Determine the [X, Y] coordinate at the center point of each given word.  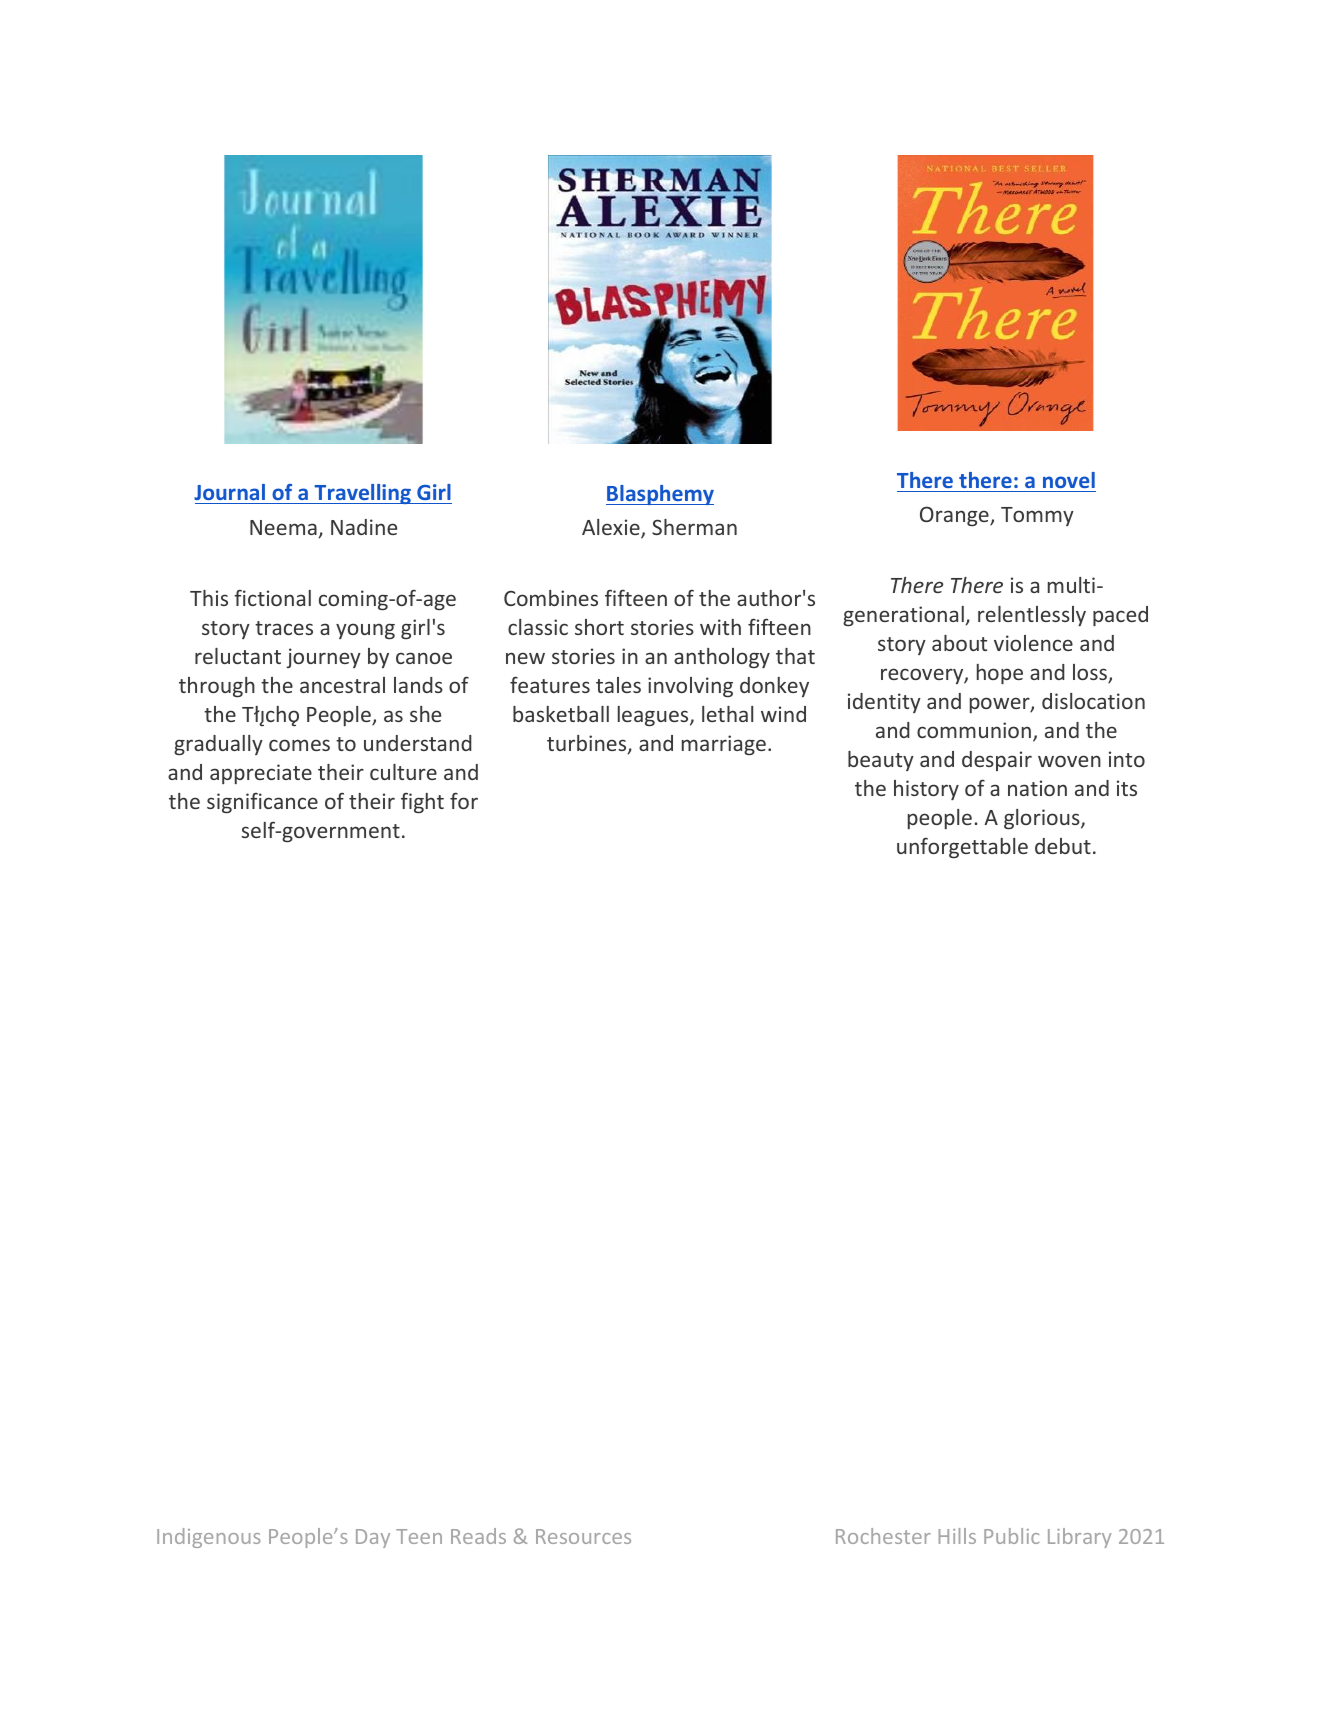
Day [373, 1538]
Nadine [364, 527]
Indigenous [208, 1538]
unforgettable [962, 848]
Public [1011, 1536]
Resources [583, 1536]
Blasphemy [660, 495]
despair [997, 761]
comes [299, 745]
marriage [724, 745]
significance [262, 803]
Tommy [1037, 516]
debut [1063, 846]
